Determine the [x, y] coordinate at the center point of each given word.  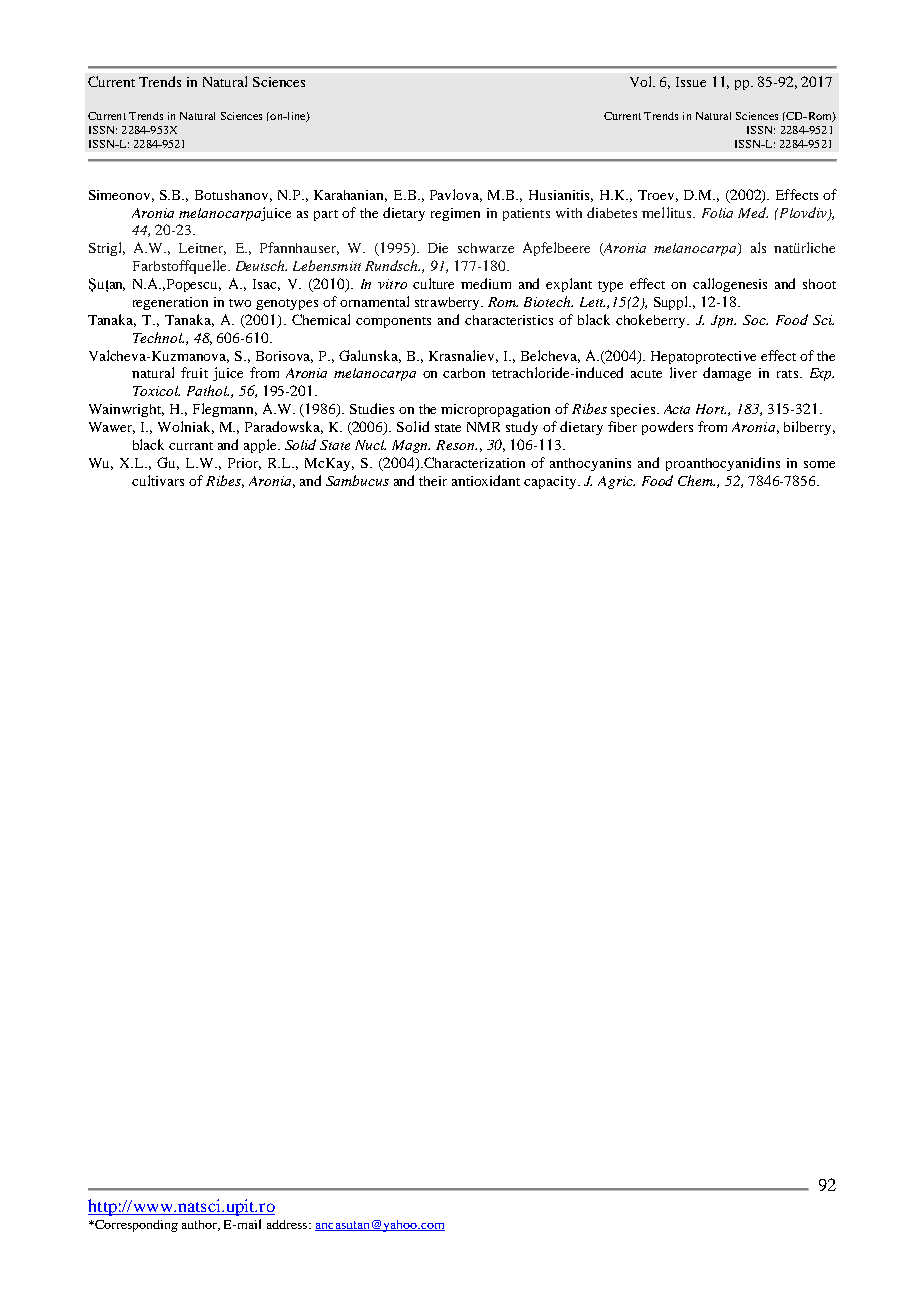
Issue [691, 82]
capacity [551, 482]
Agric [616, 482]
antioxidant [486, 480]
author [201, 1225]
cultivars [158, 480]
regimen [455, 214]
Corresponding [135, 1226]
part [326, 215]
